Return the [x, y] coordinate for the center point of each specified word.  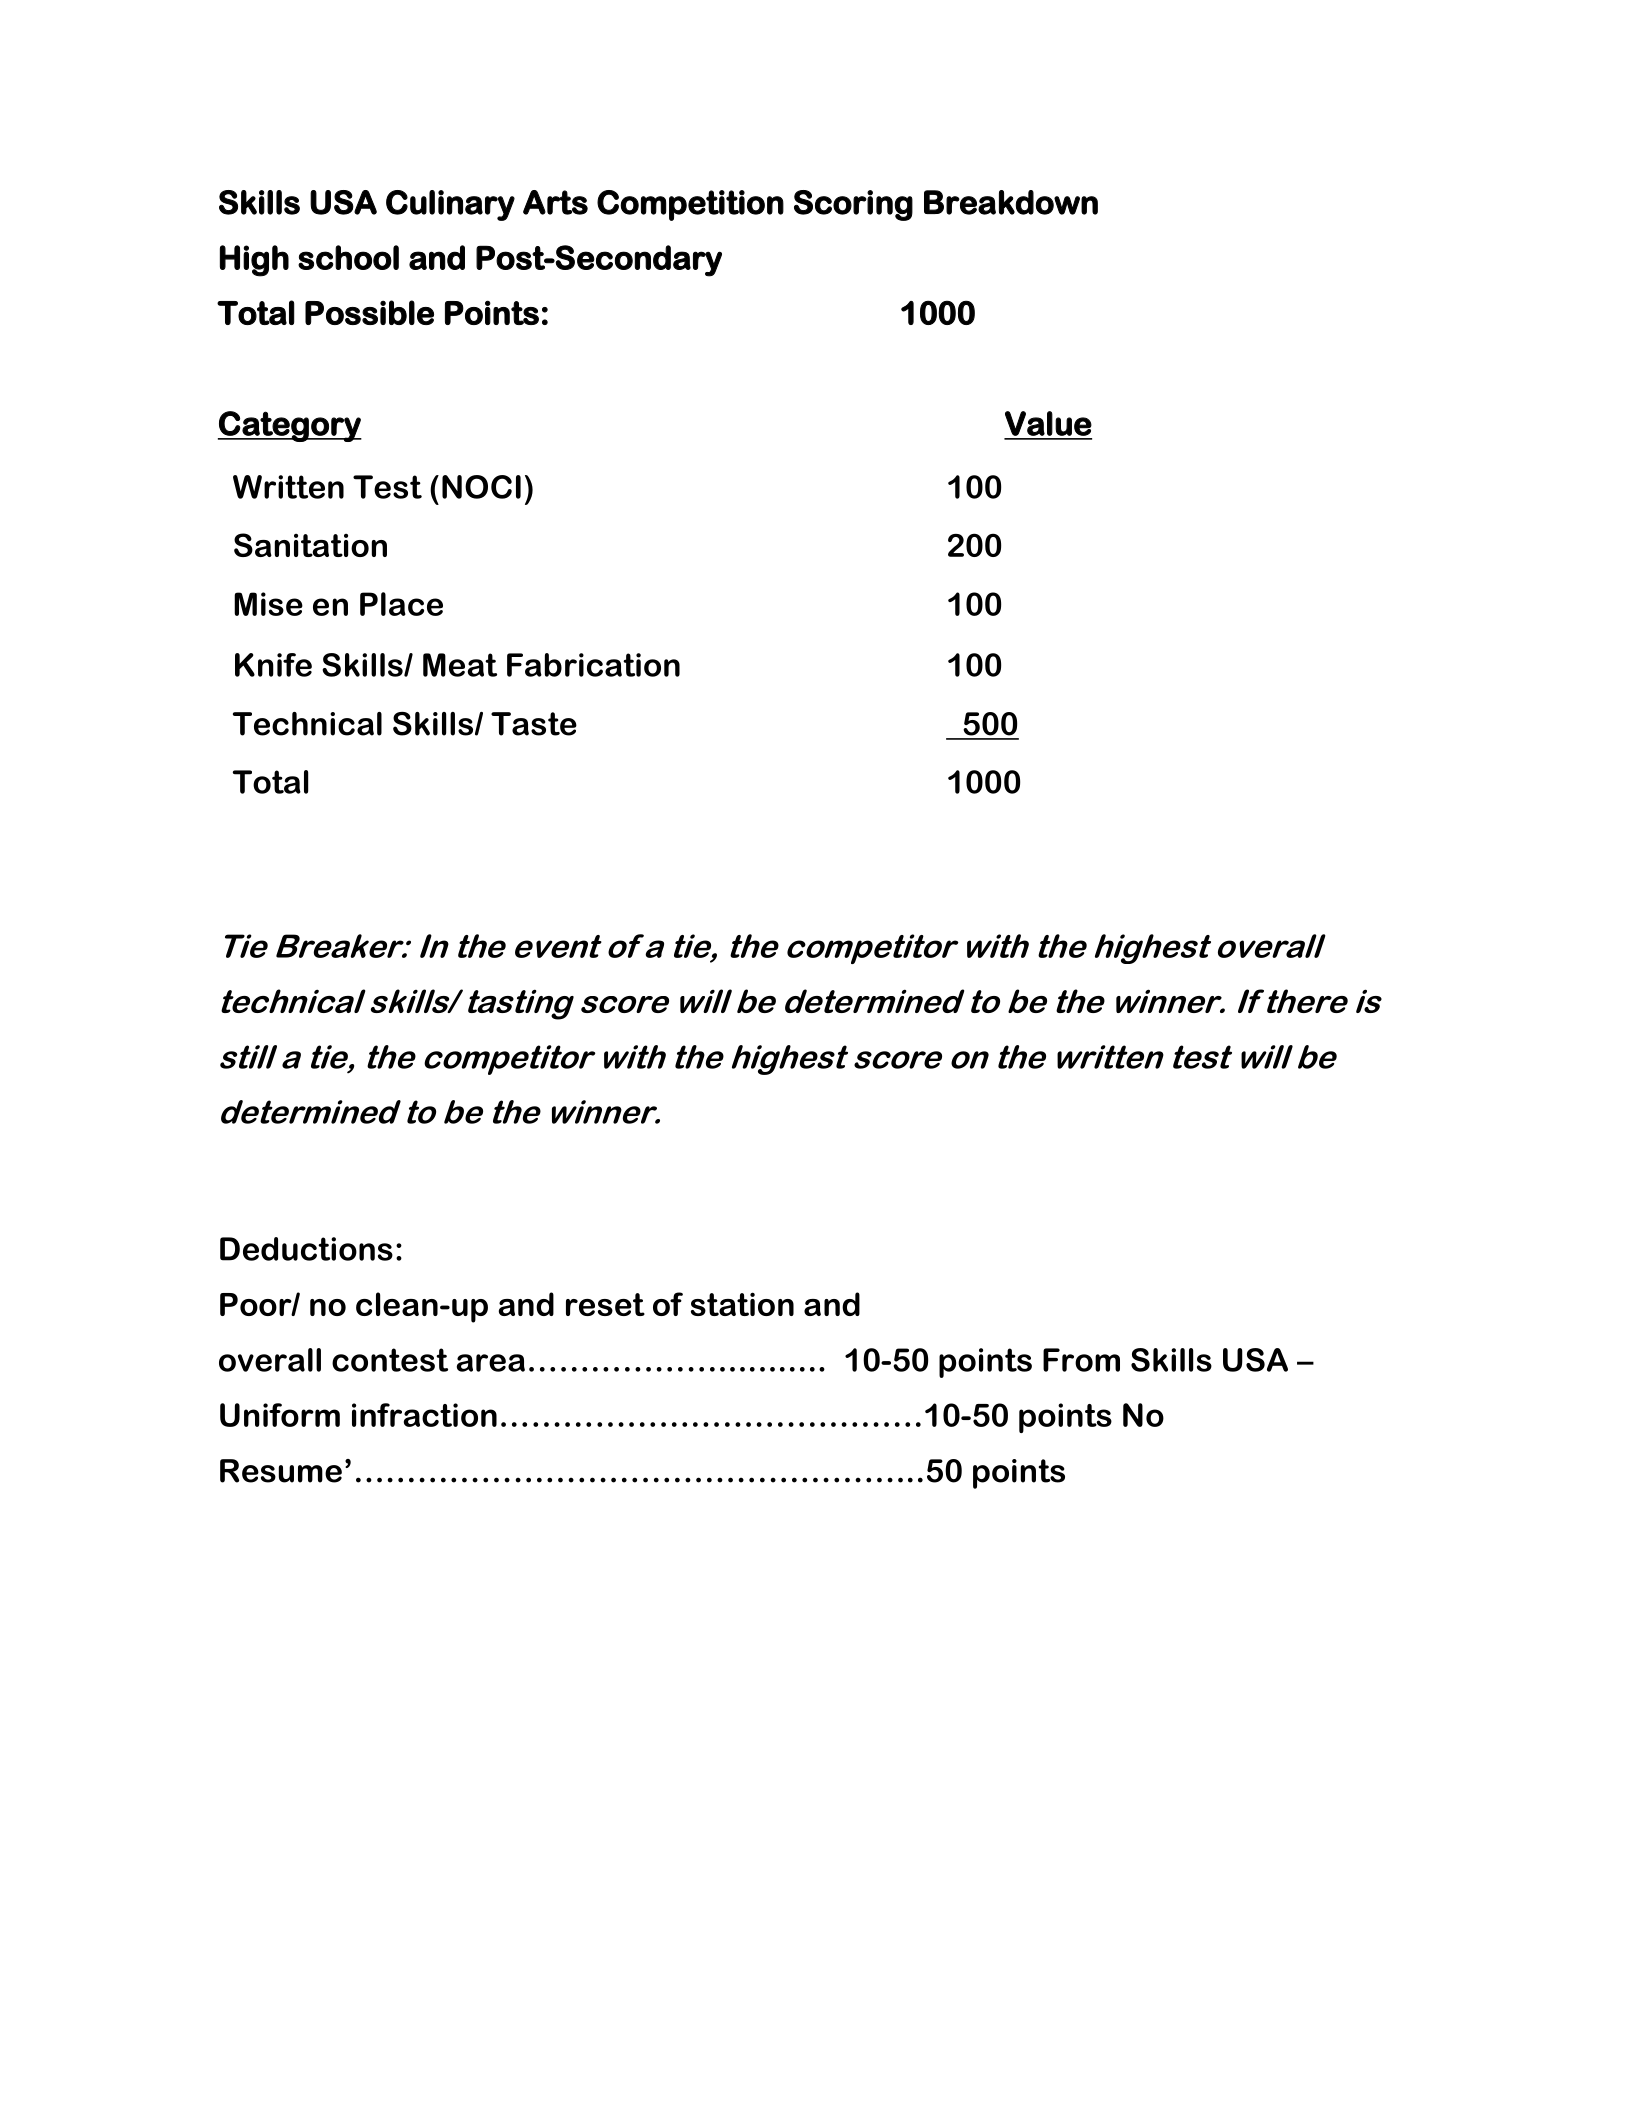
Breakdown [1011, 202]
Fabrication [593, 665]
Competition [690, 205]
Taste [534, 724]
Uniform [280, 1415]
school [348, 257]
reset [605, 1304]
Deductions [306, 1249]
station [742, 1304]
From [1081, 1360]
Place [401, 604]
